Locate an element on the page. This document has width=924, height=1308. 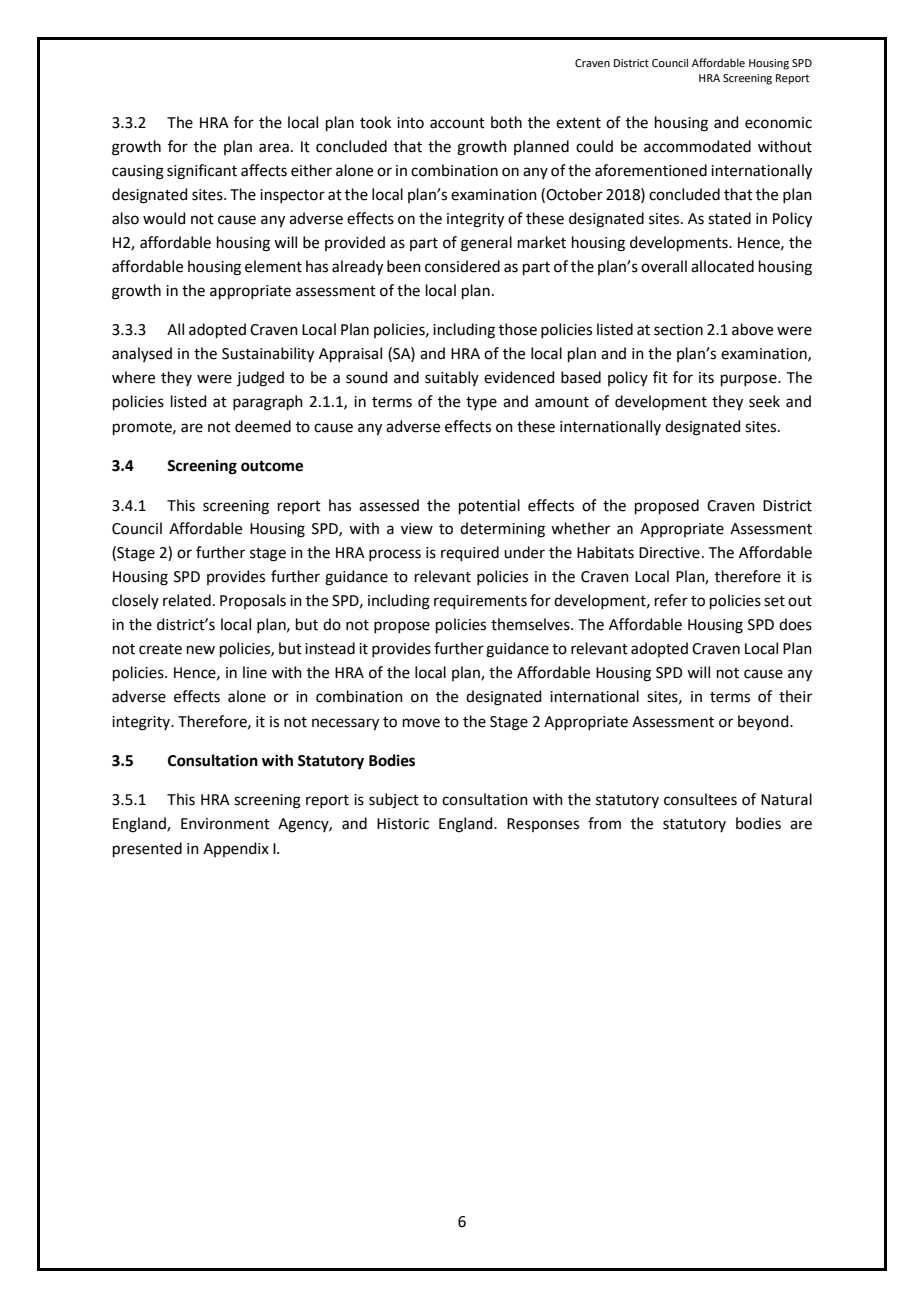
account is located at coordinates (457, 123).
